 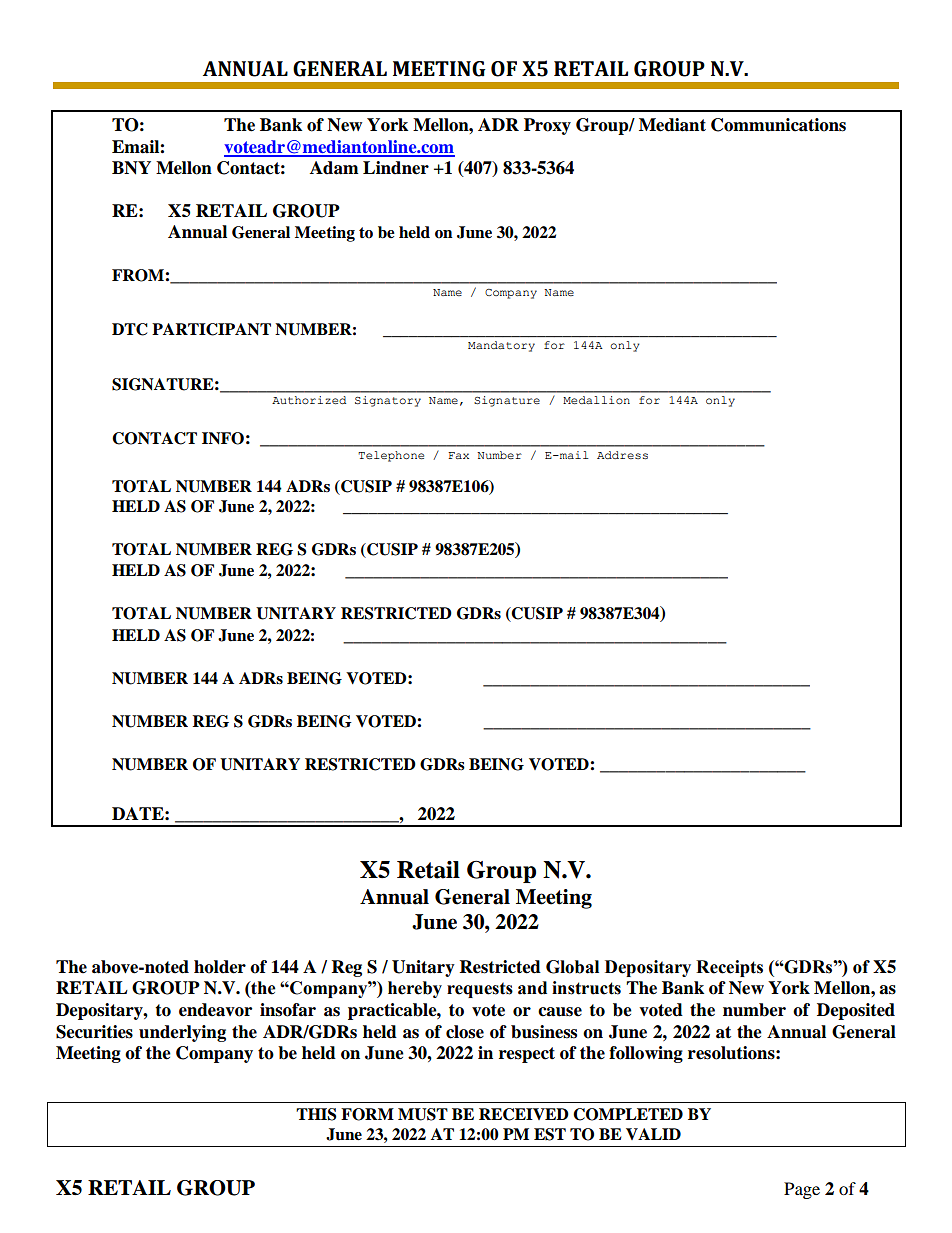 What do you see at coordinates (802, 1190) in the screenshot?
I see `Page` at bounding box center [802, 1190].
